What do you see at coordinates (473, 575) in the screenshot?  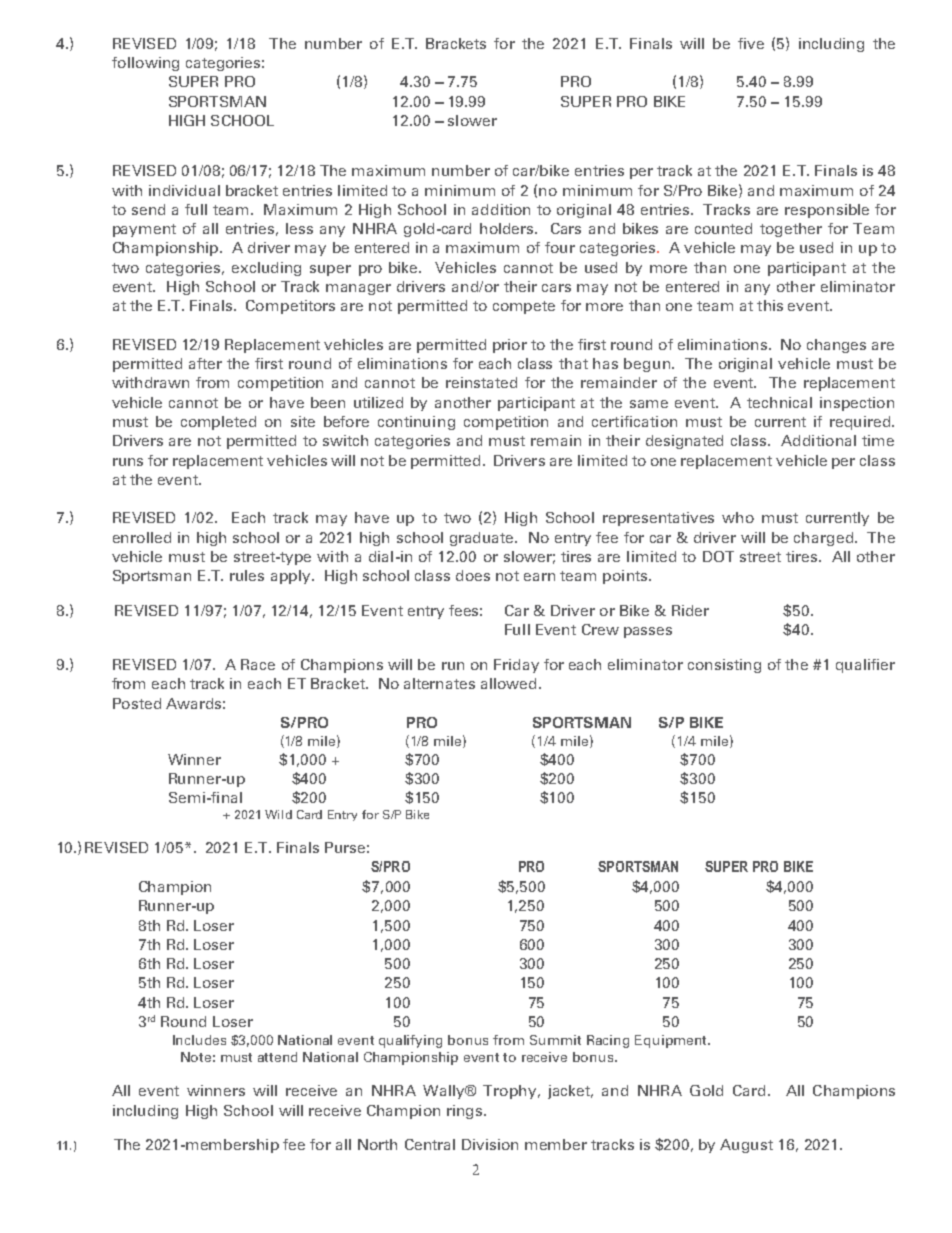 I see `does` at bounding box center [473, 575].
